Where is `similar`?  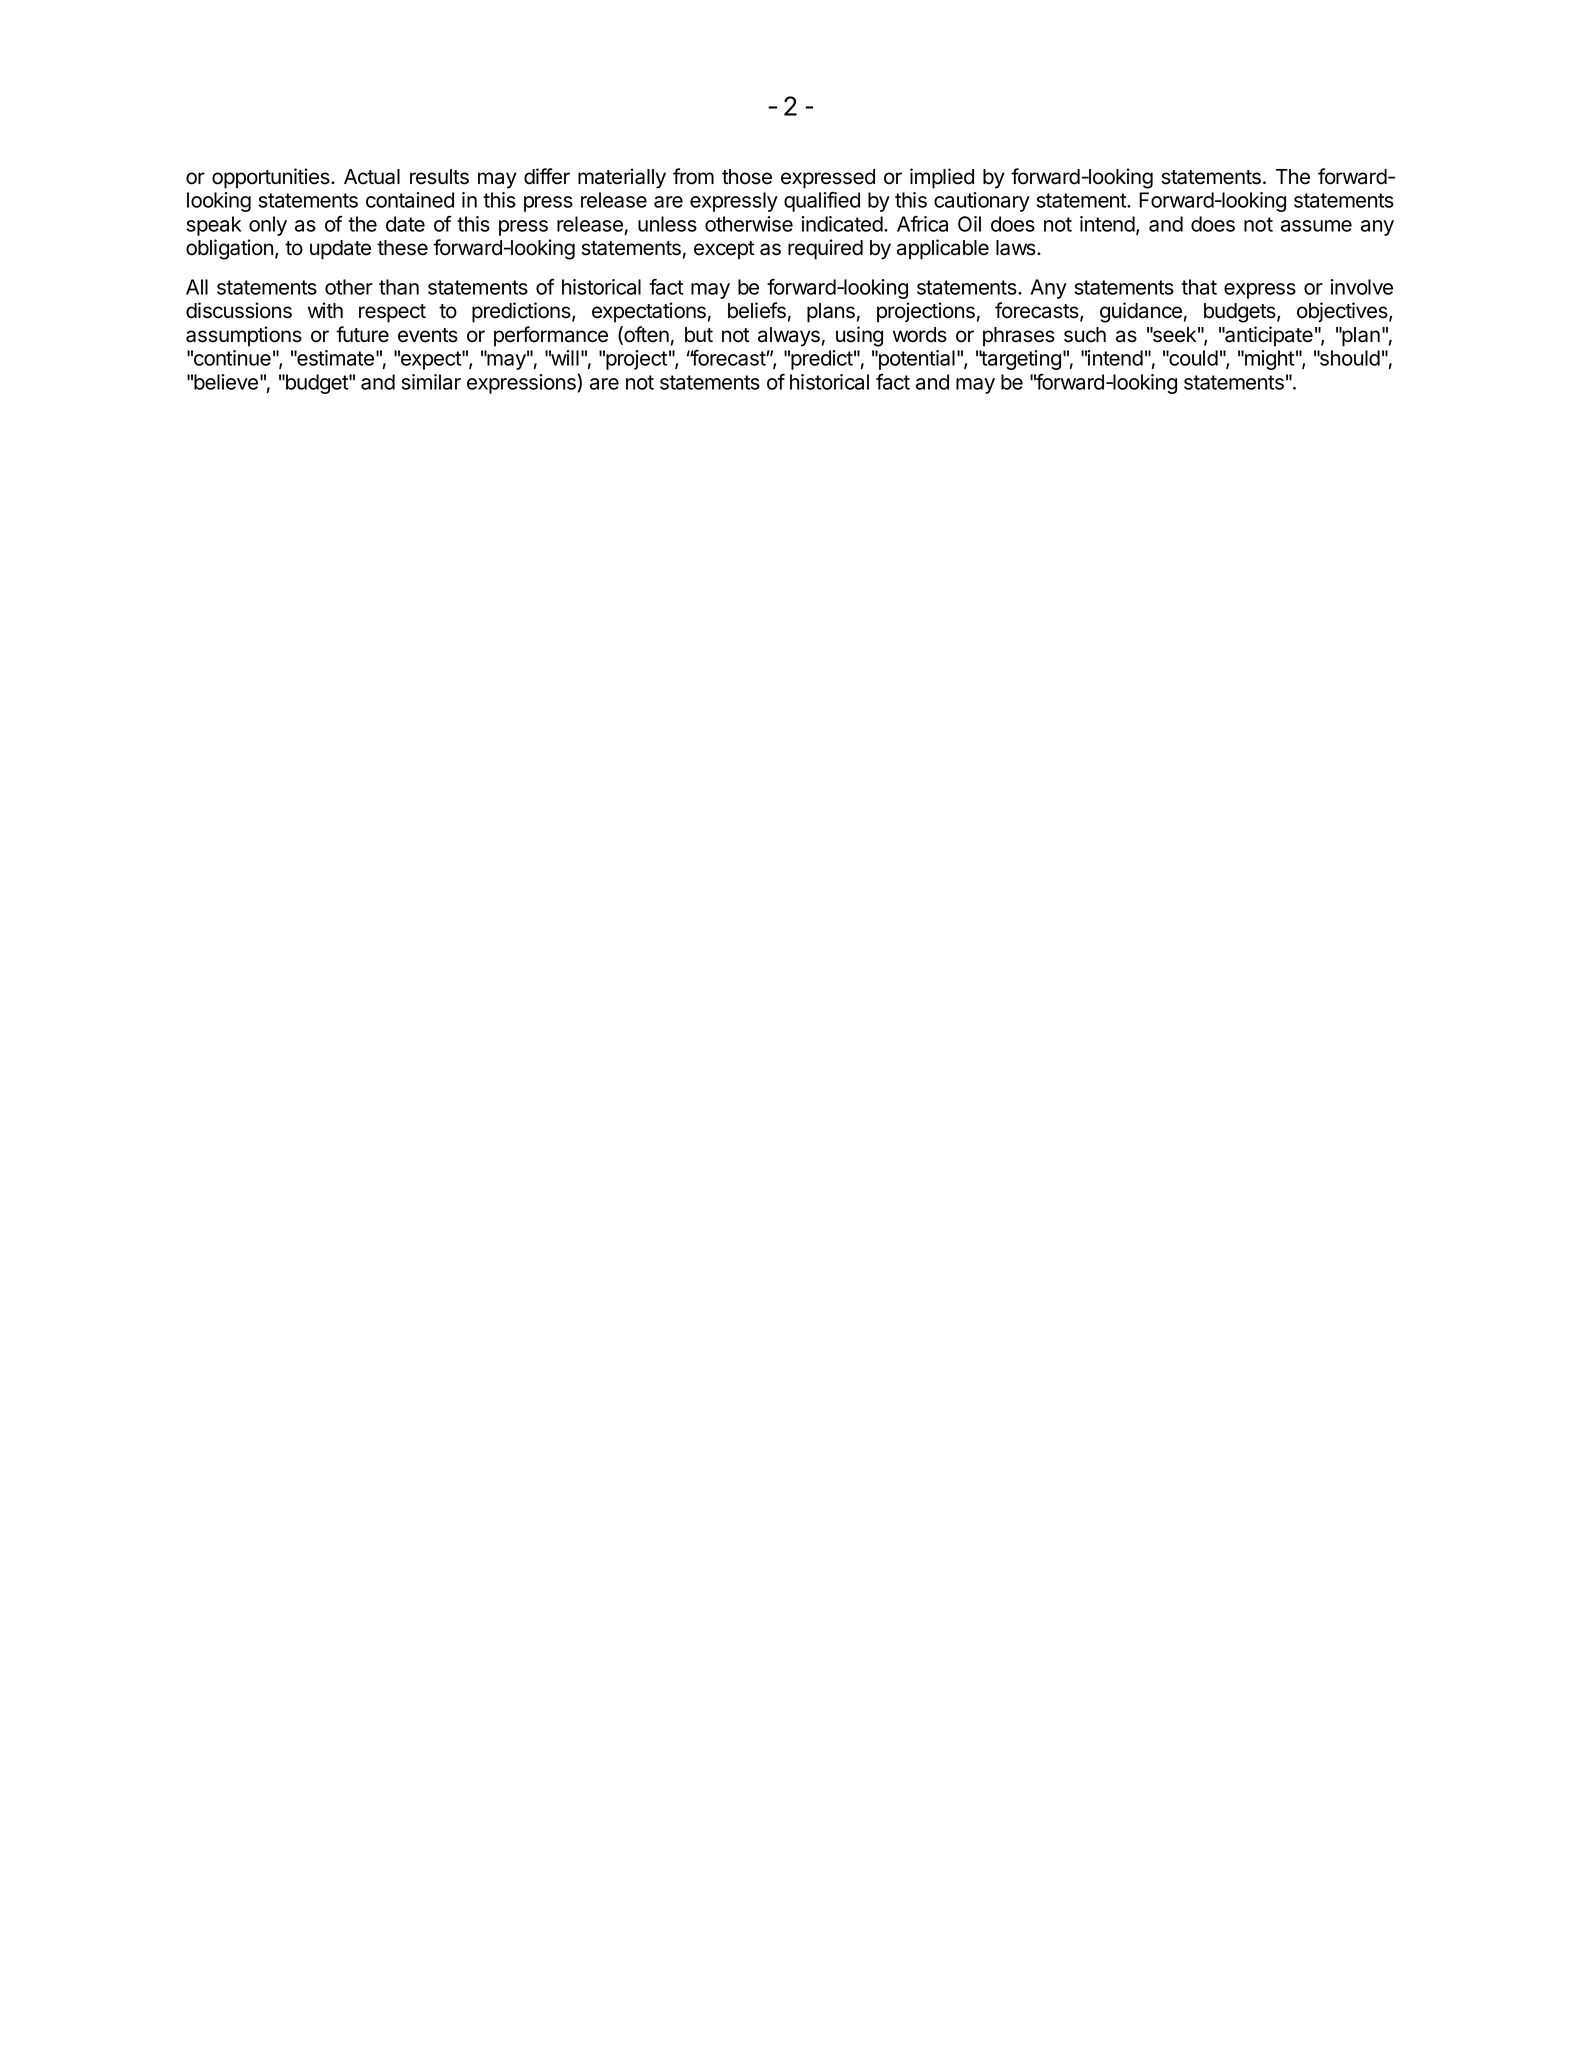 similar is located at coordinates (431, 382).
